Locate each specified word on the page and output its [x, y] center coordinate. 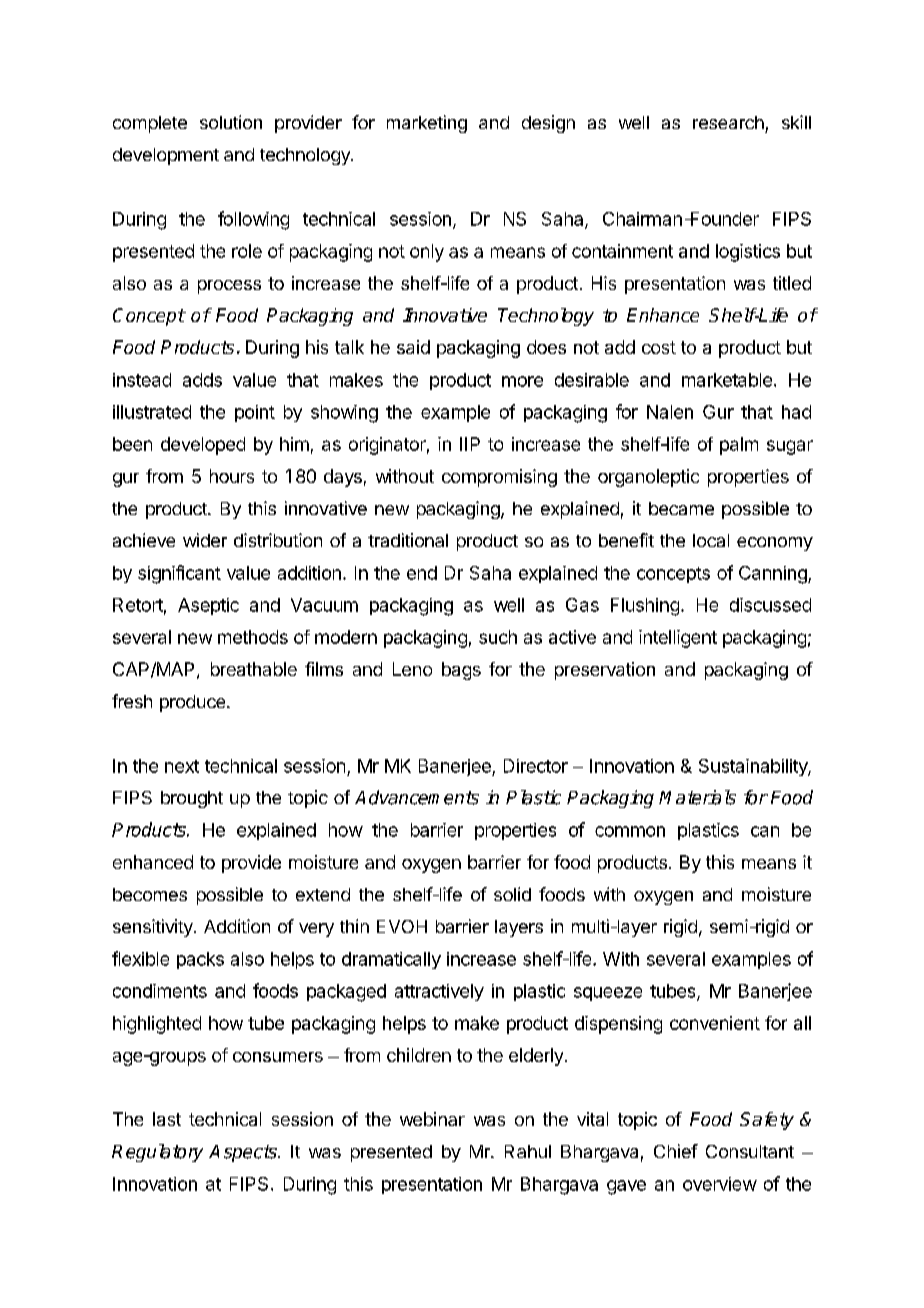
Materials [697, 797]
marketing [427, 124]
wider [205, 540]
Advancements [417, 797]
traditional [408, 540]
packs [200, 960]
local [711, 540]
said [413, 347]
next [182, 766]
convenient [715, 1023]
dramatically [391, 960]
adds [202, 380]
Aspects [244, 1153]
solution [231, 122]
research [728, 122]
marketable [727, 380]
